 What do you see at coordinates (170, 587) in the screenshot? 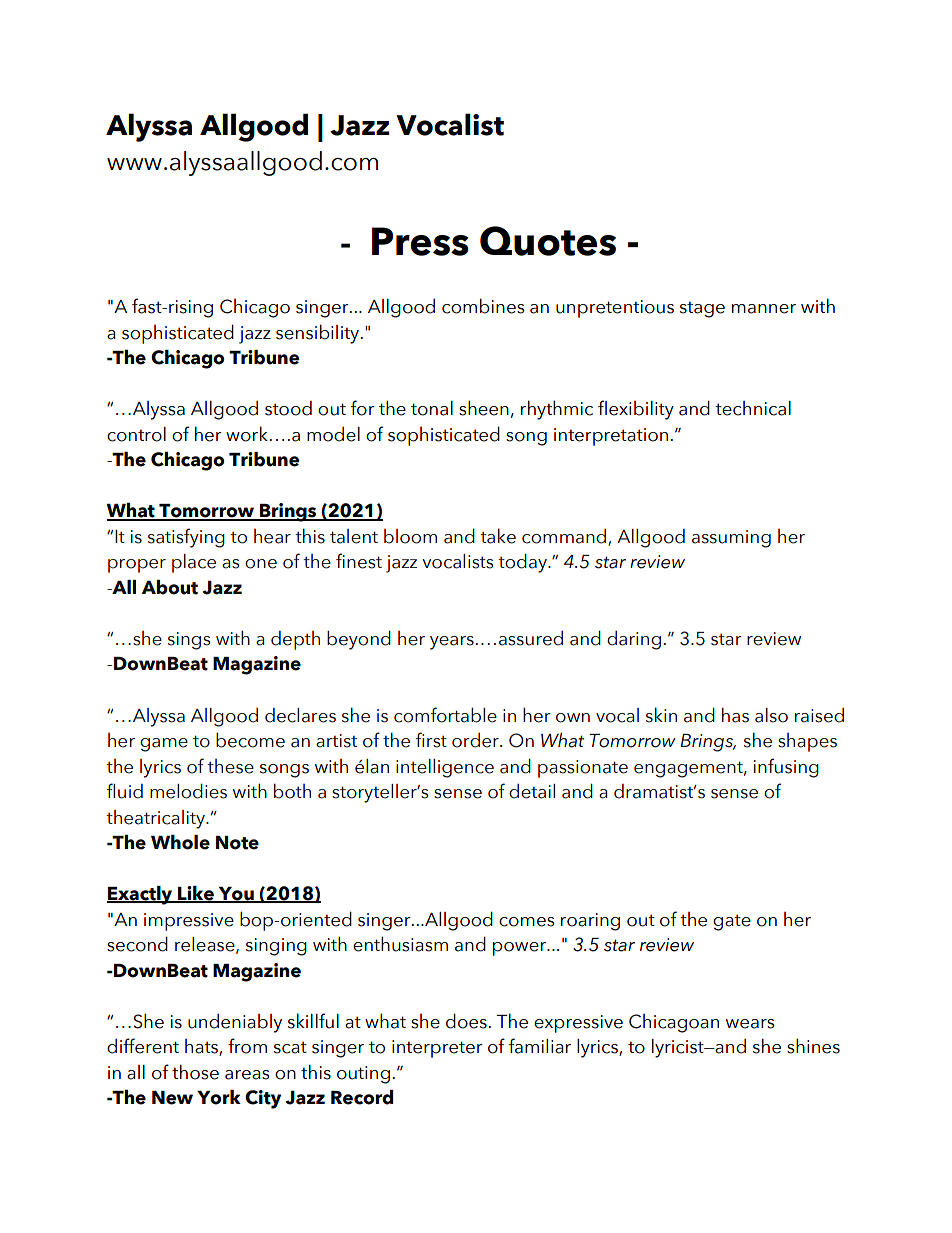
I see `About` at bounding box center [170, 587].
